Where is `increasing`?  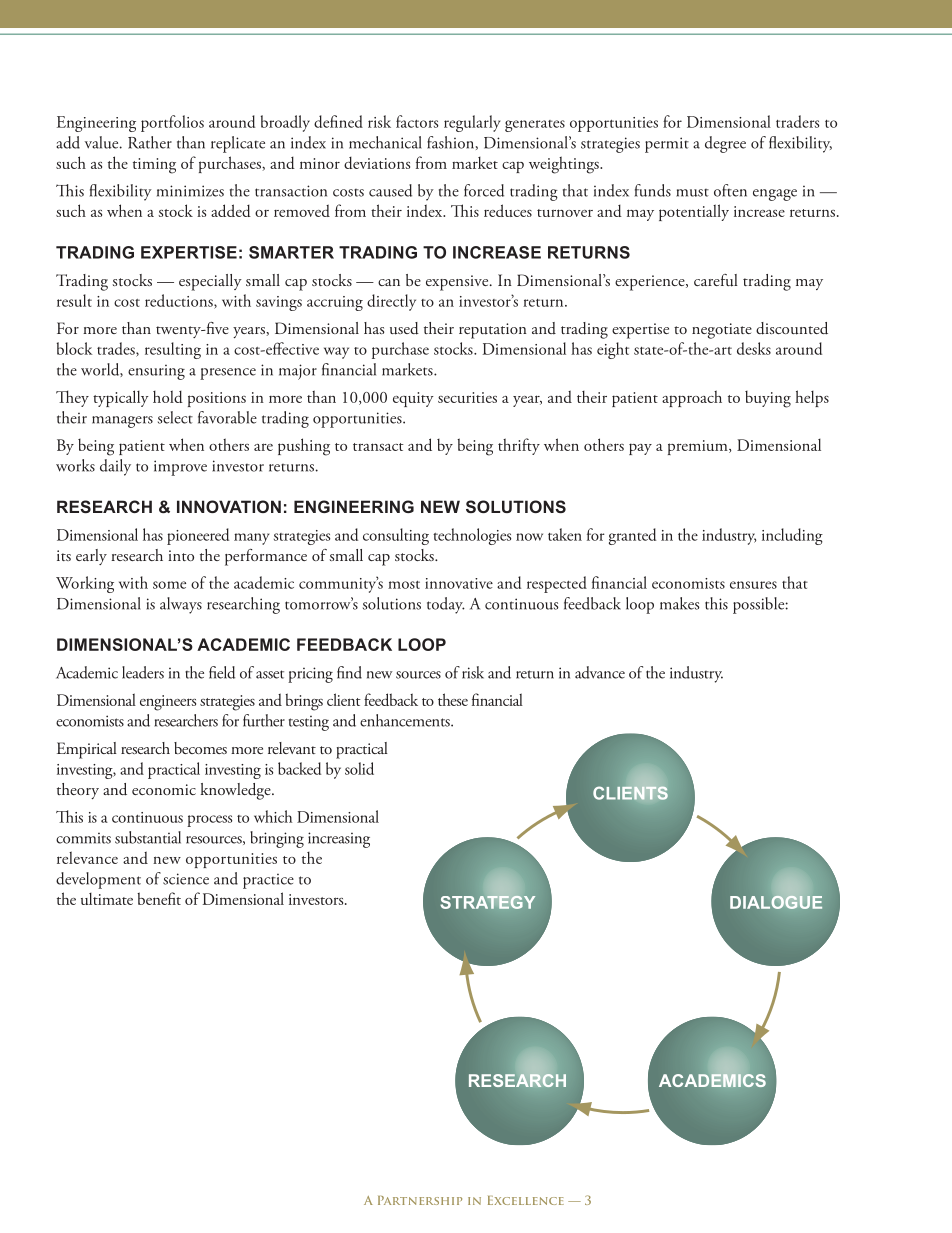
increasing is located at coordinates (339, 840).
